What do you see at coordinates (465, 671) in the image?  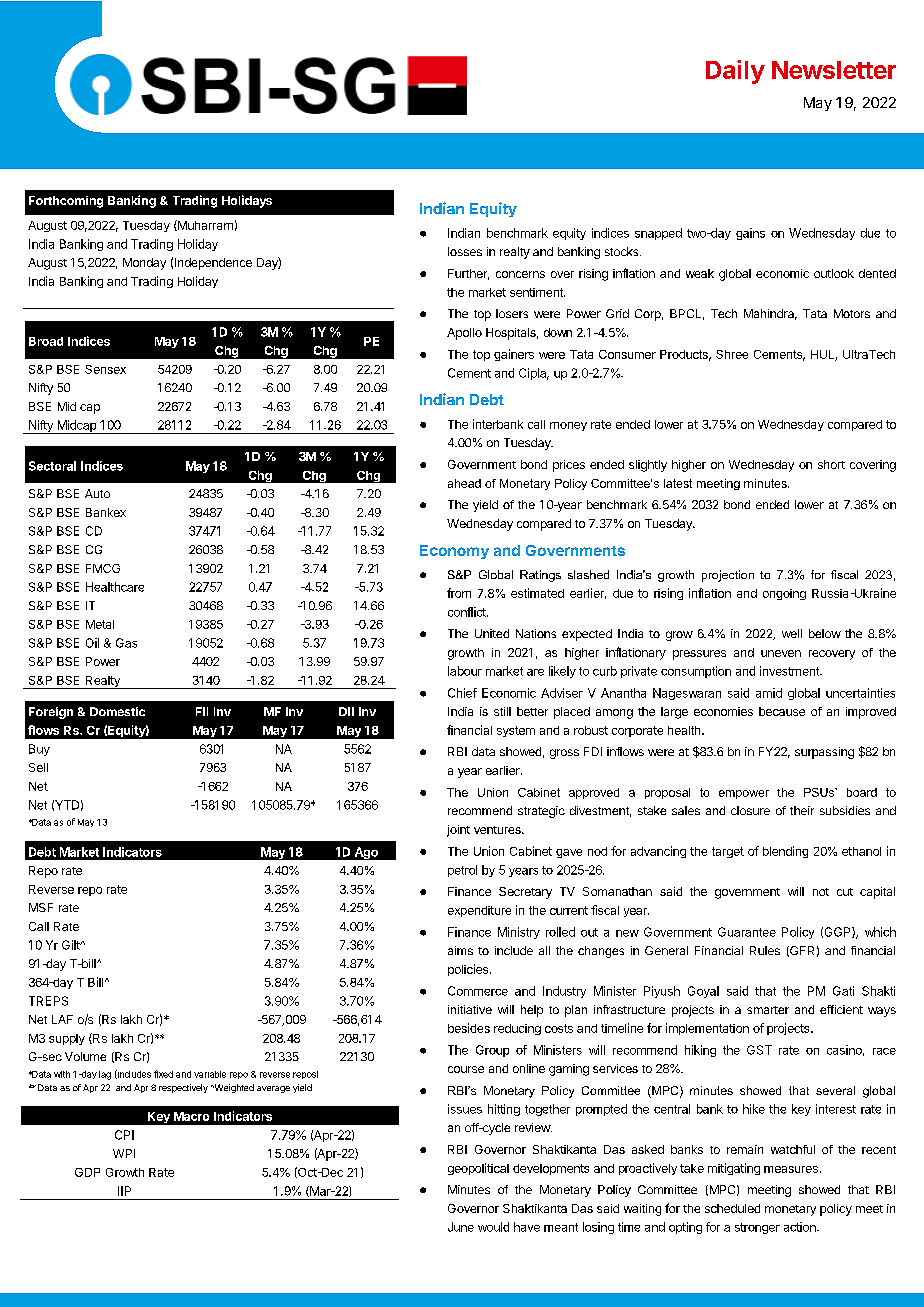 I see `labour` at bounding box center [465, 671].
